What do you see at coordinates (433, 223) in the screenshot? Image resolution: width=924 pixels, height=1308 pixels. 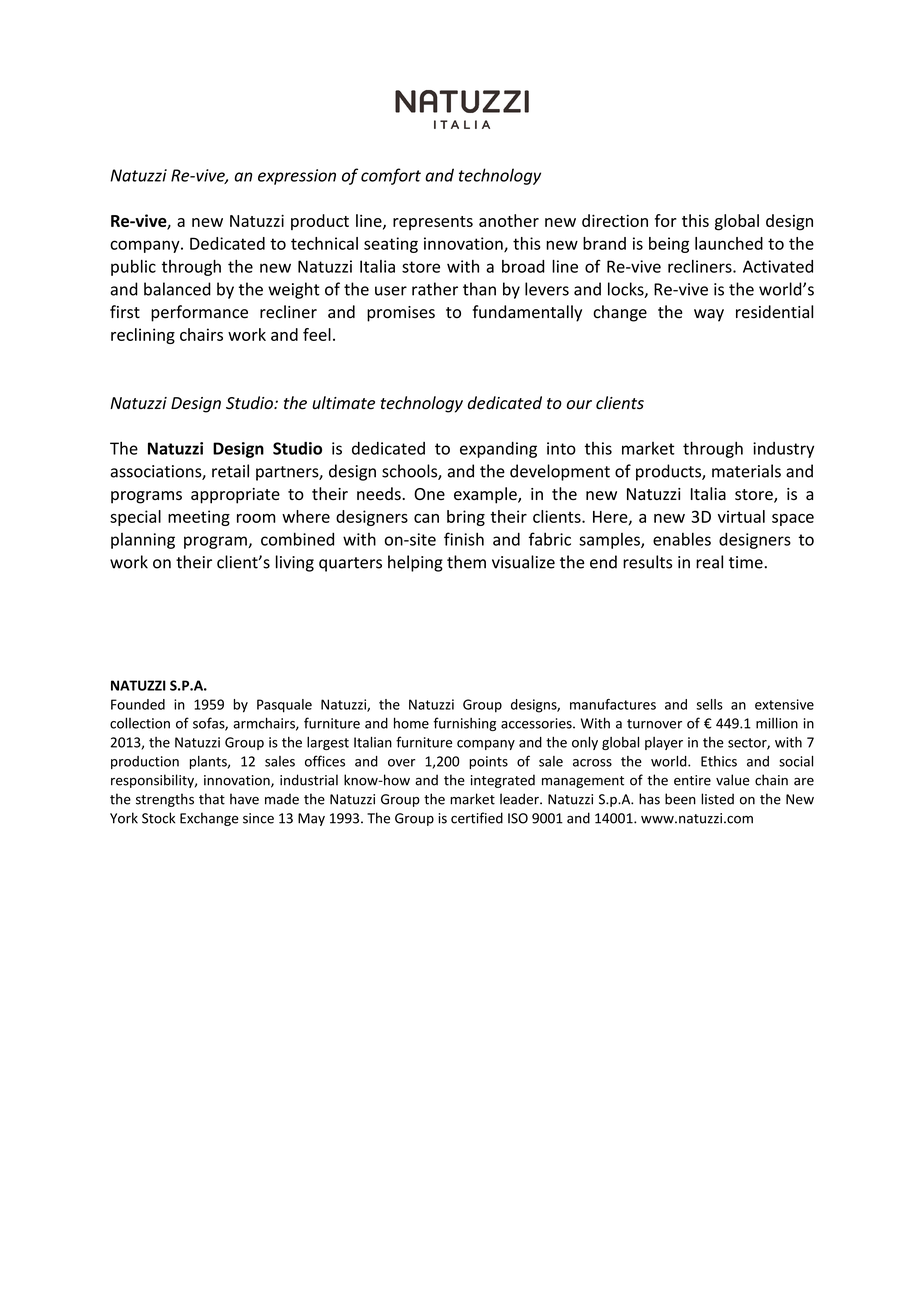 I see `represents` at bounding box center [433, 223].
